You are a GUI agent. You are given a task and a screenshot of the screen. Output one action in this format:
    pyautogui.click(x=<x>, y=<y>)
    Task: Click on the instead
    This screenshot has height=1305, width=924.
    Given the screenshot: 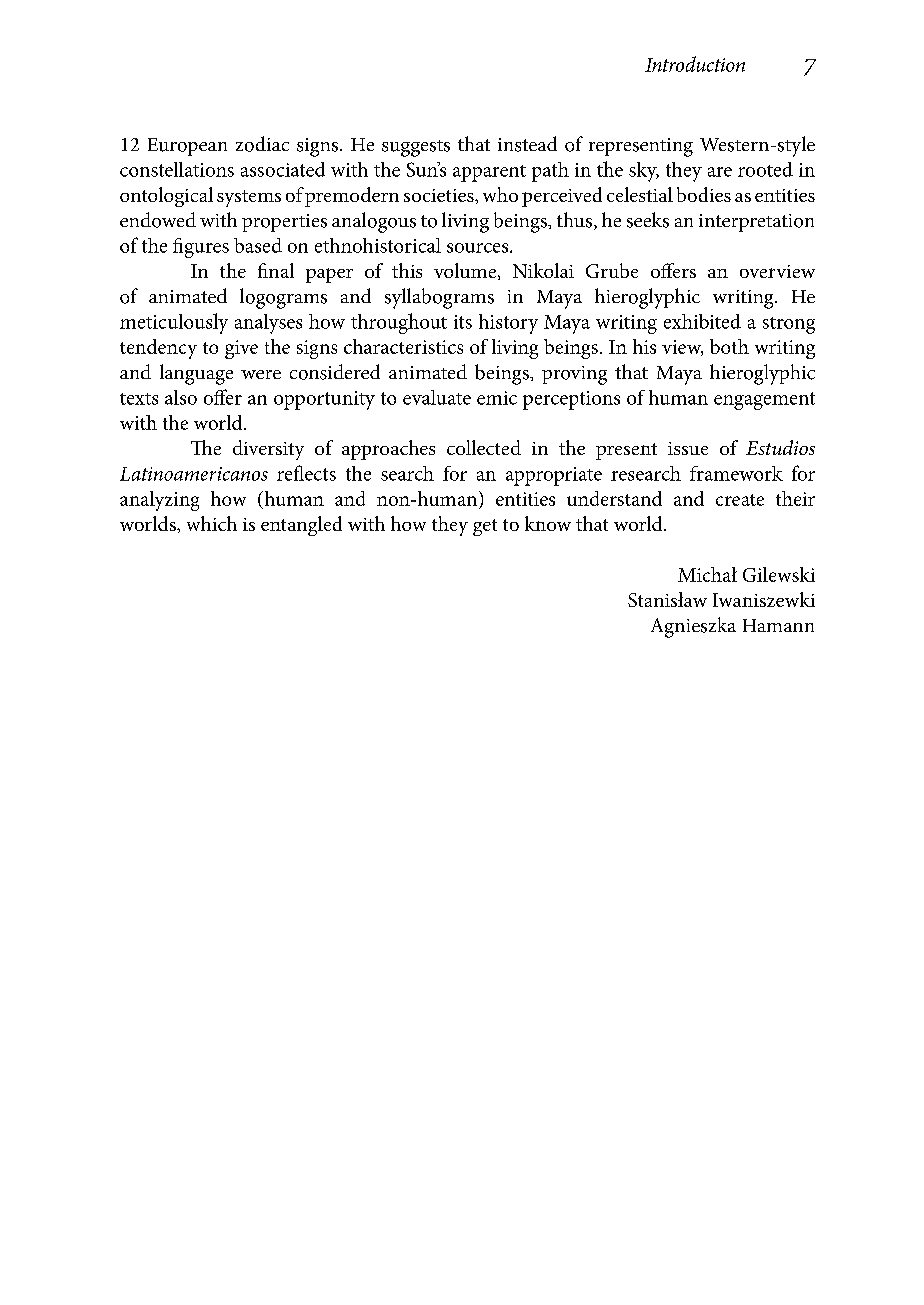 What is the action you would take?
    pyautogui.click(x=527, y=144)
